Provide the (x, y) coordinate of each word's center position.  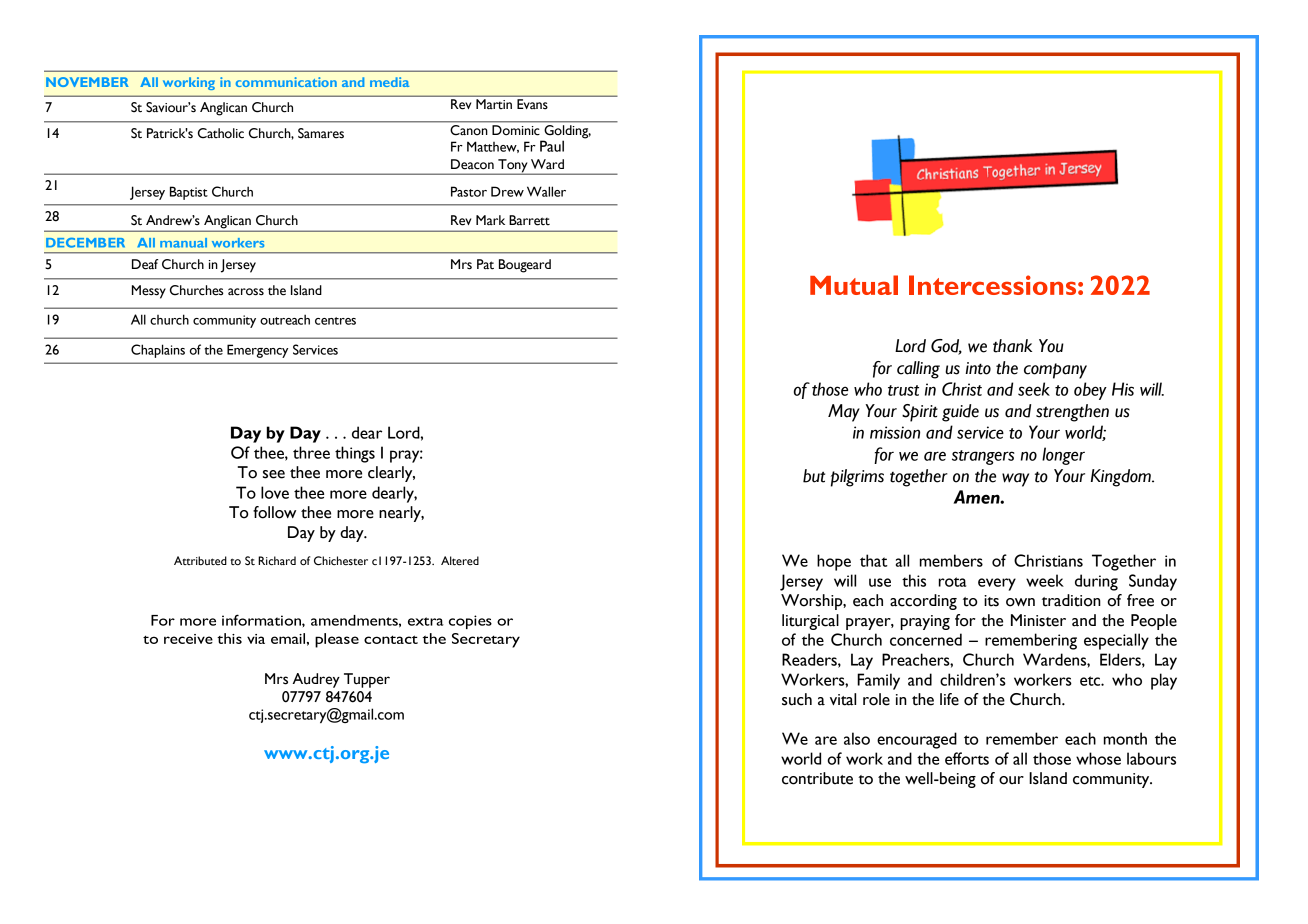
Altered (460, 561)
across (246, 292)
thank (1012, 346)
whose (1098, 758)
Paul (552, 146)
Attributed (200, 560)
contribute (817, 778)
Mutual (854, 285)
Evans (532, 104)
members (951, 560)
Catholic (221, 133)
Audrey (316, 680)
